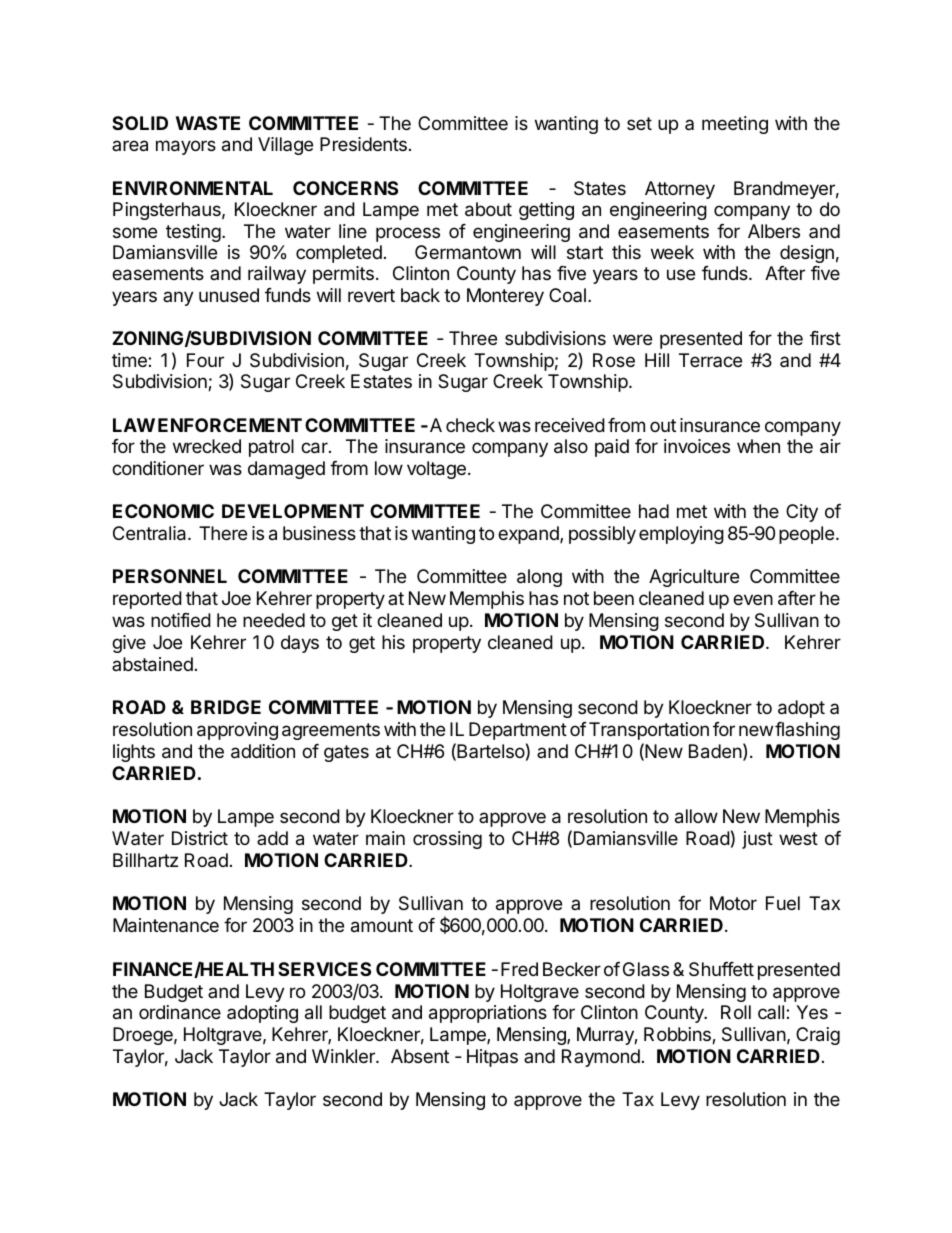  I want to click on unused, so click(229, 295).
